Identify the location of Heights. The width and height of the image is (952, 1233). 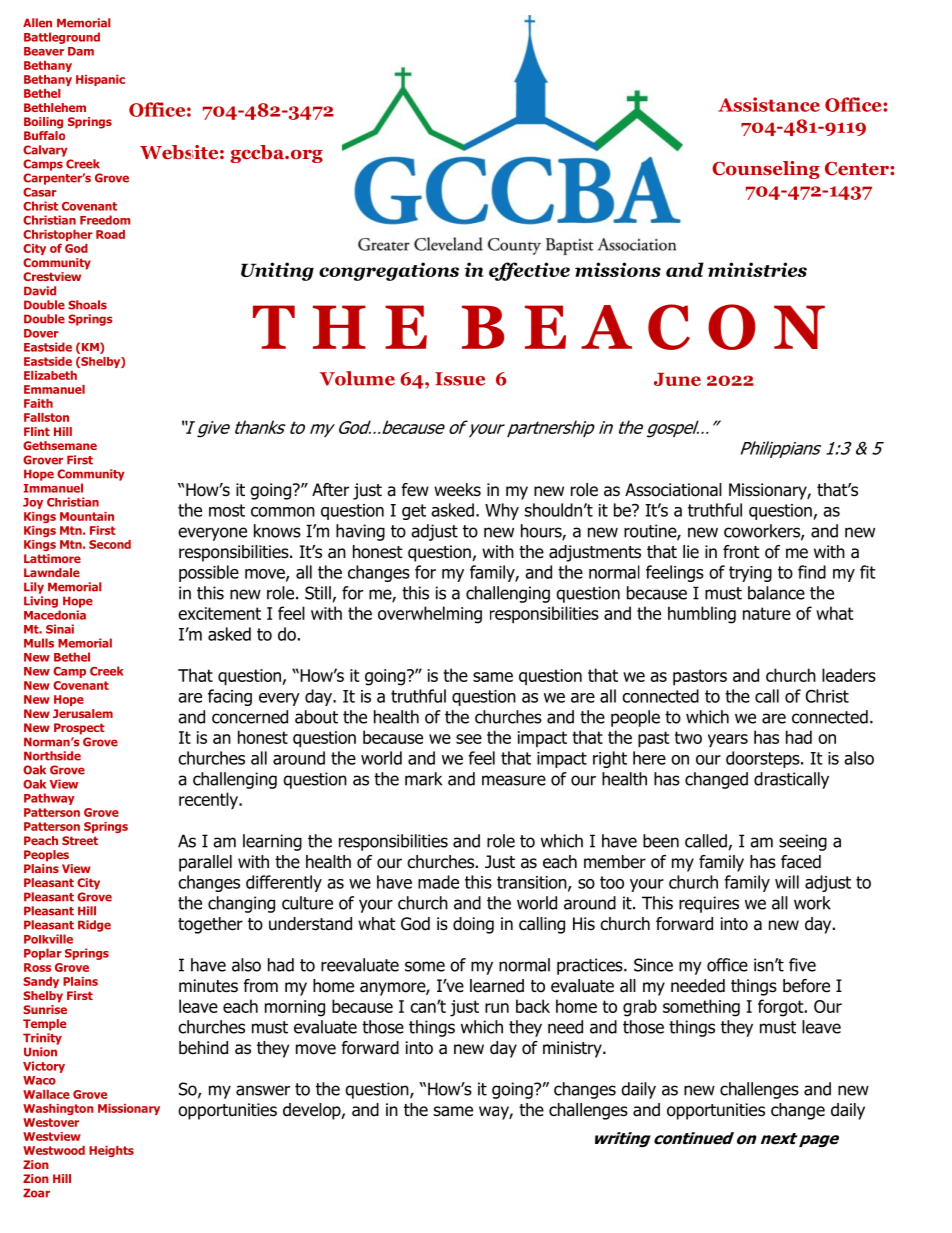
(111, 1151).
